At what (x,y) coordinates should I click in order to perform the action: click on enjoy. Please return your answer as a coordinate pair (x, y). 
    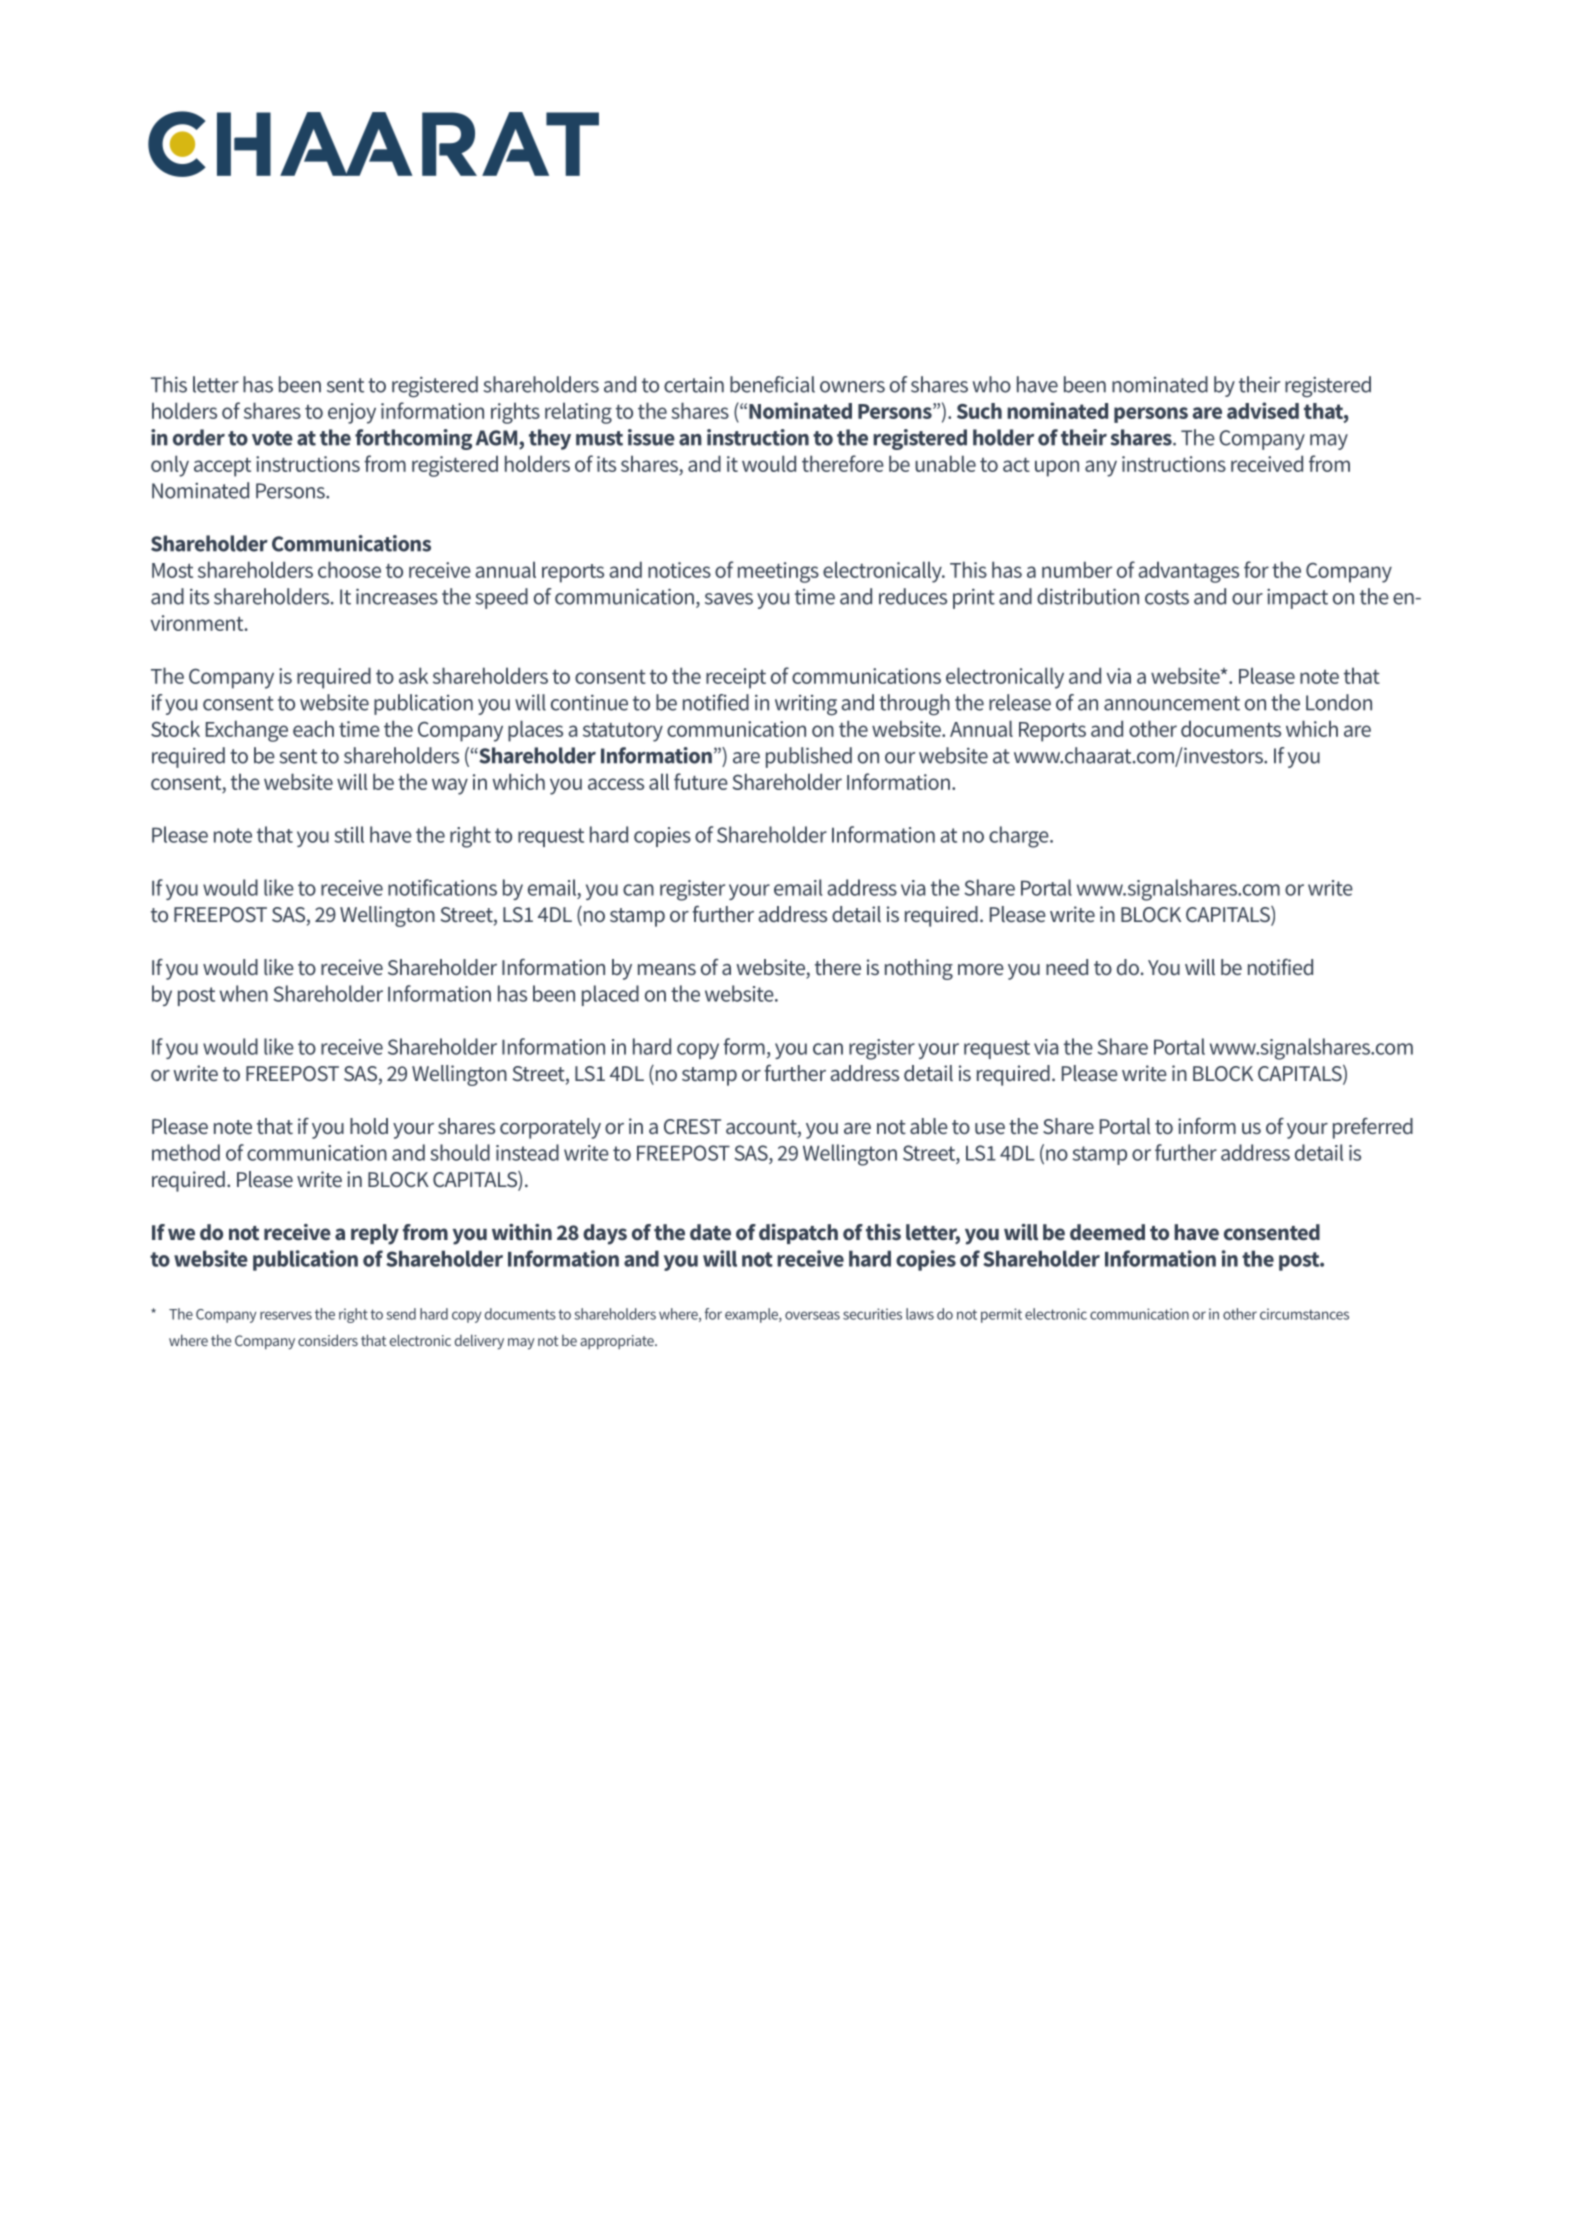
    Looking at the image, I should click on (352, 413).
